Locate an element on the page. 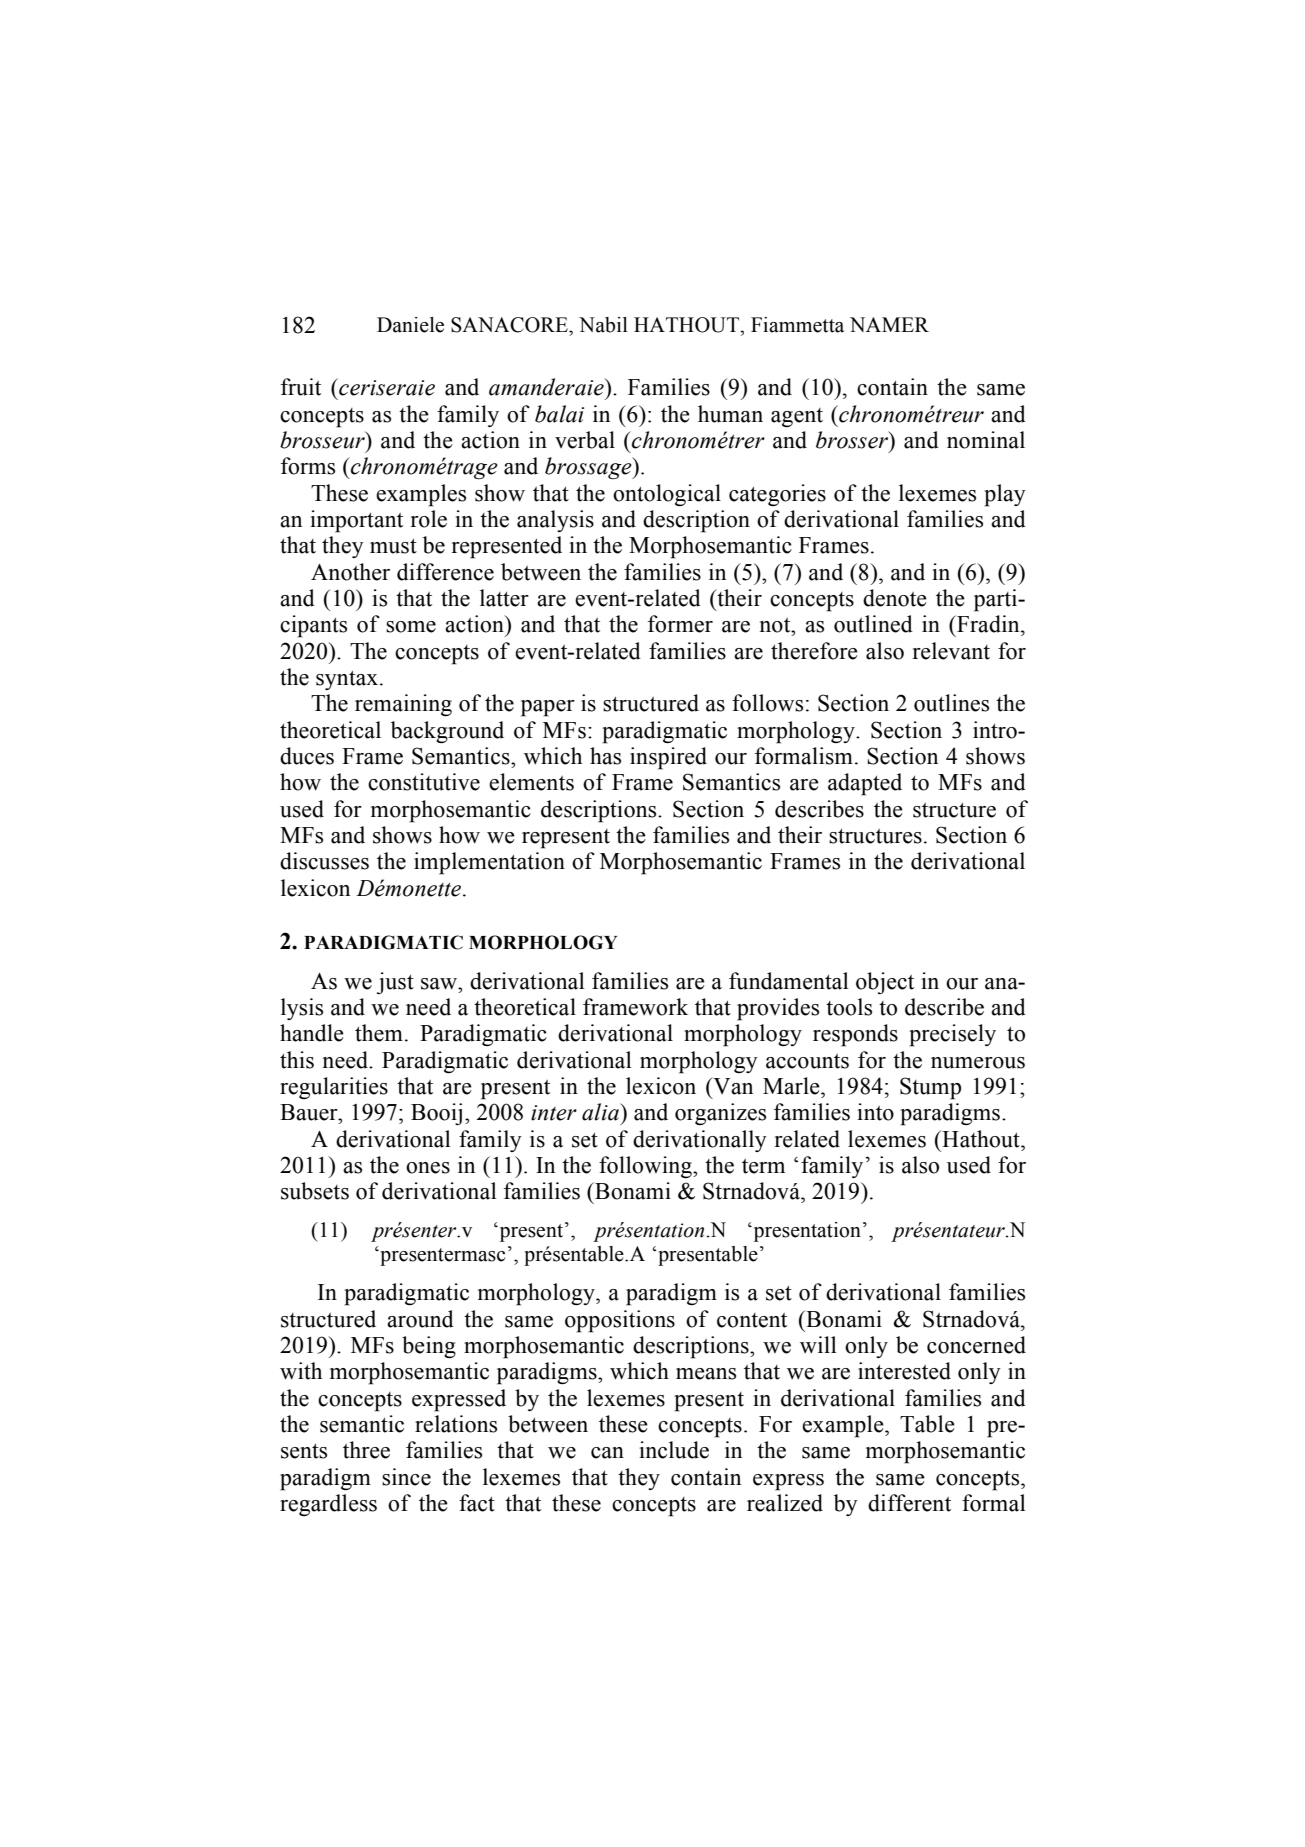 This image has width=1305, height=1847. Daniele is located at coordinates (410, 325).
